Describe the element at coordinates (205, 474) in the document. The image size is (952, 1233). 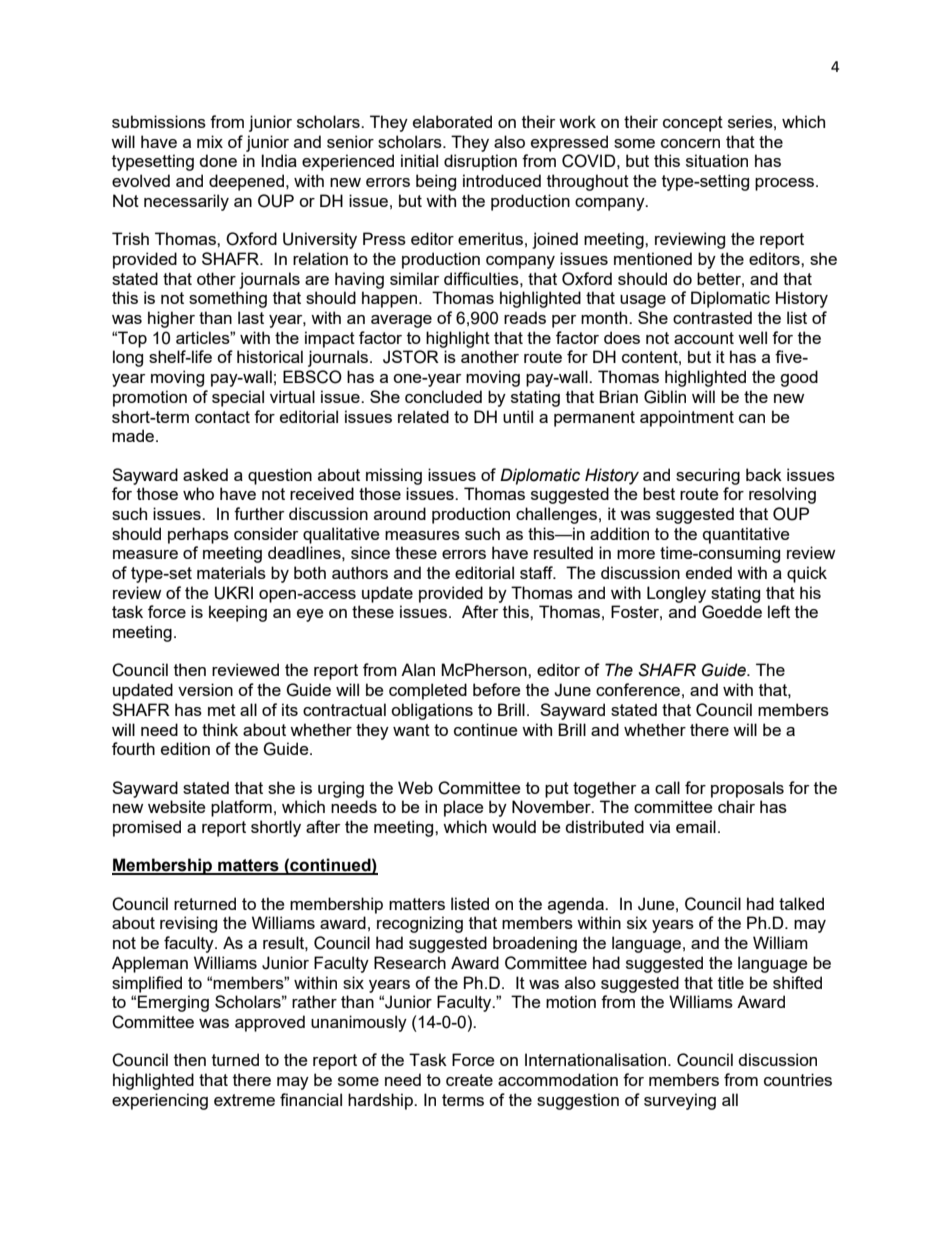
I see `asked` at that location.
